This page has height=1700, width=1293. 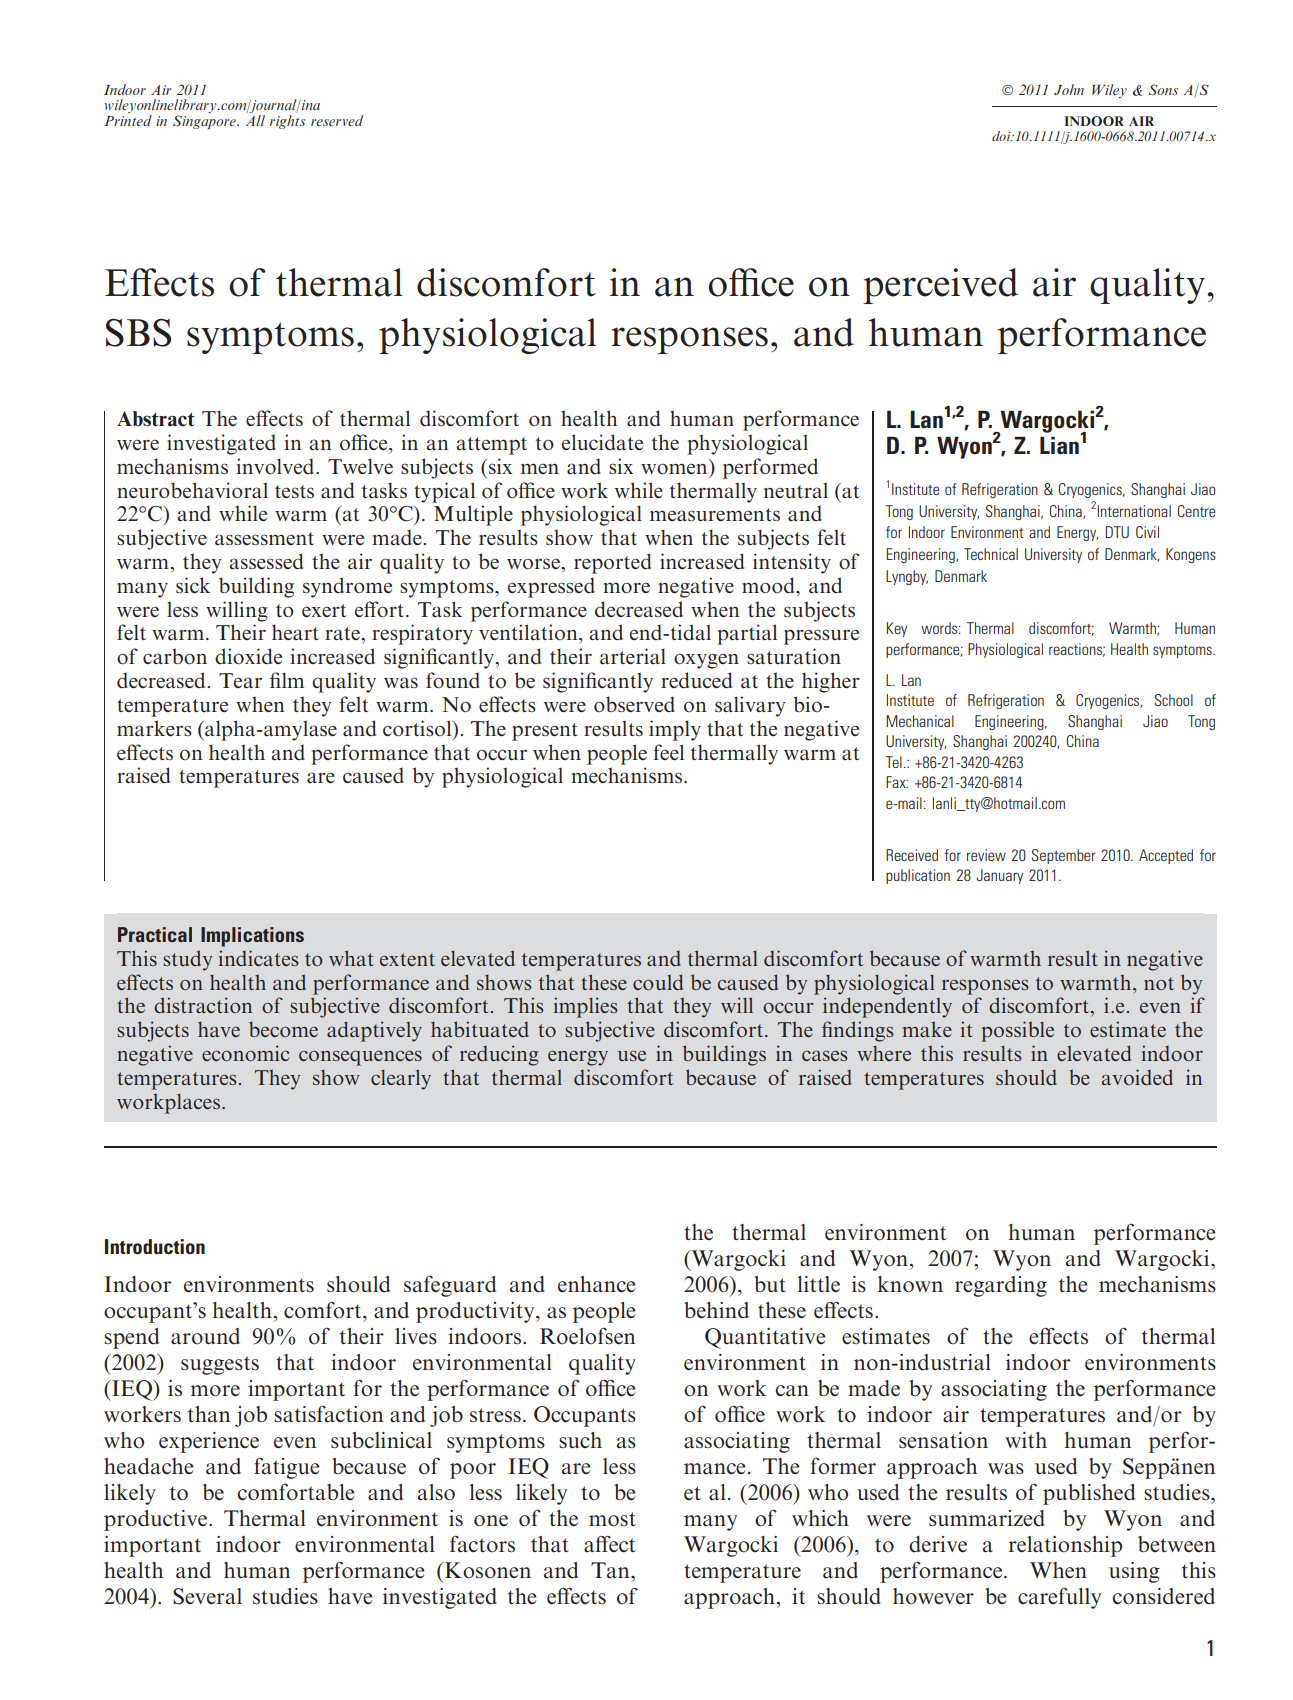 What do you see at coordinates (295, 632) in the page?
I see `heart` at bounding box center [295, 632].
